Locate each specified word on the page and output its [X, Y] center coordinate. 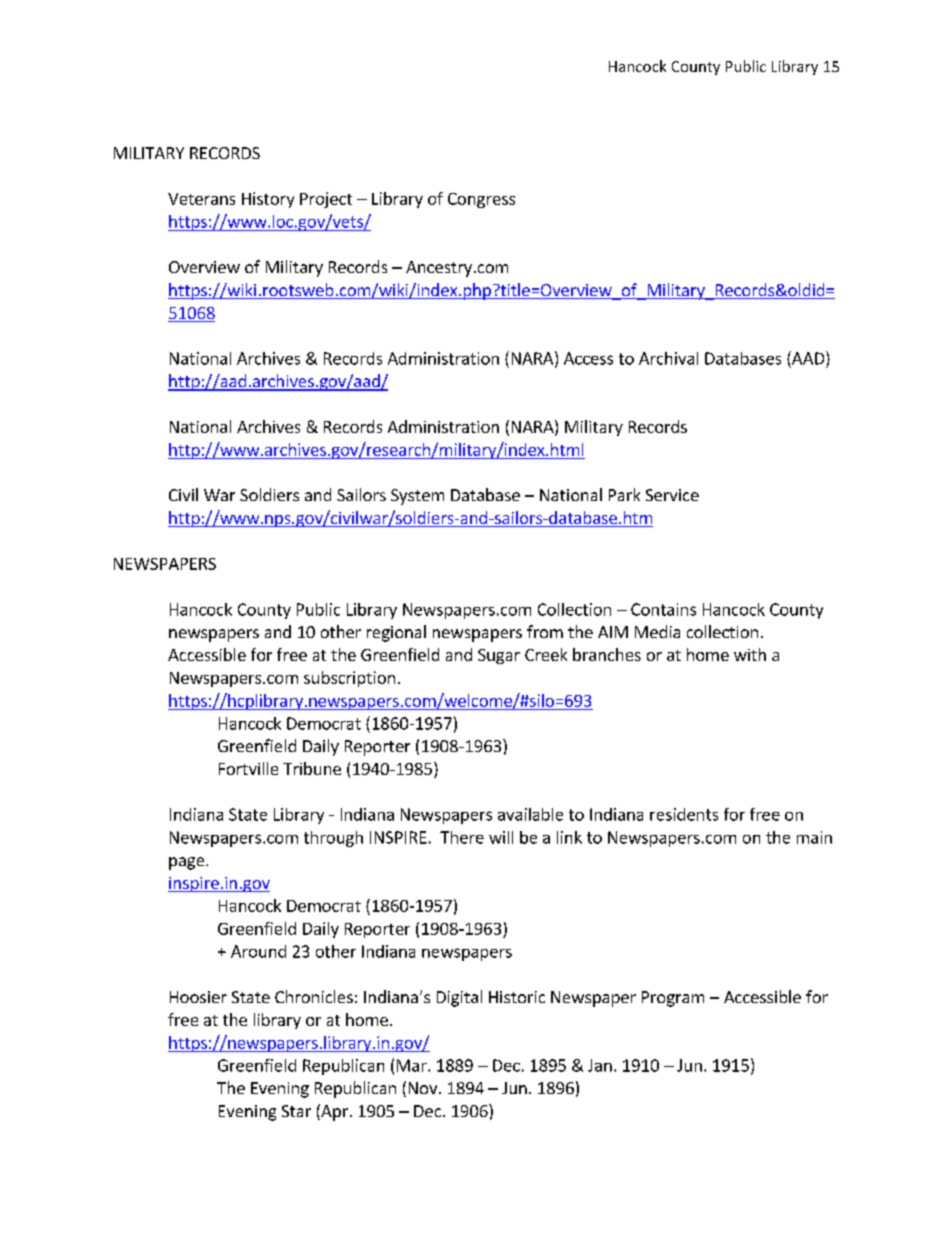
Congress [481, 200]
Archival [668, 358]
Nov [424, 1088]
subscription [349, 679]
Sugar [499, 656]
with [750, 654]
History [268, 200]
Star [296, 1111]
